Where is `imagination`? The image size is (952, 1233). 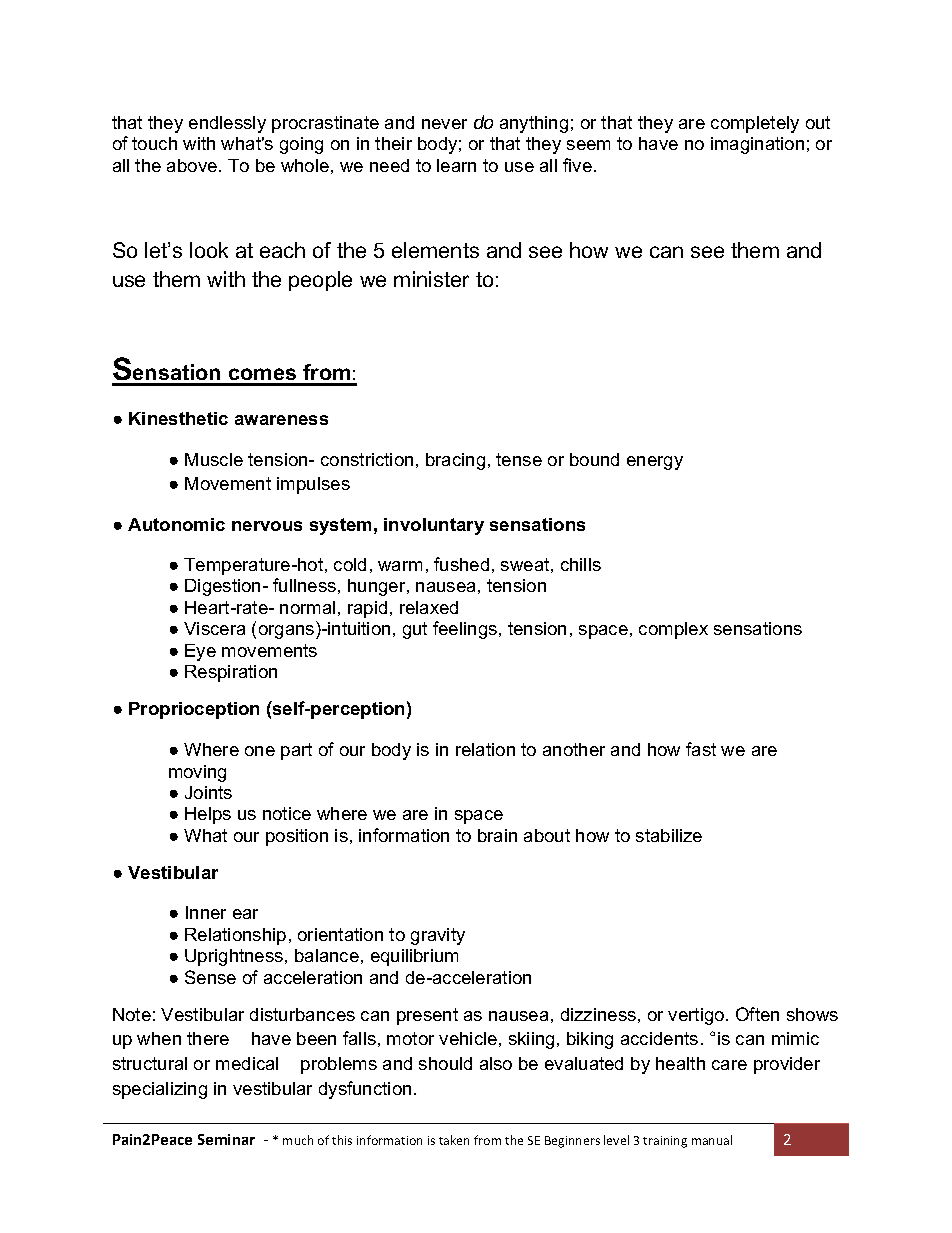 imagination is located at coordinates (757, 145).
